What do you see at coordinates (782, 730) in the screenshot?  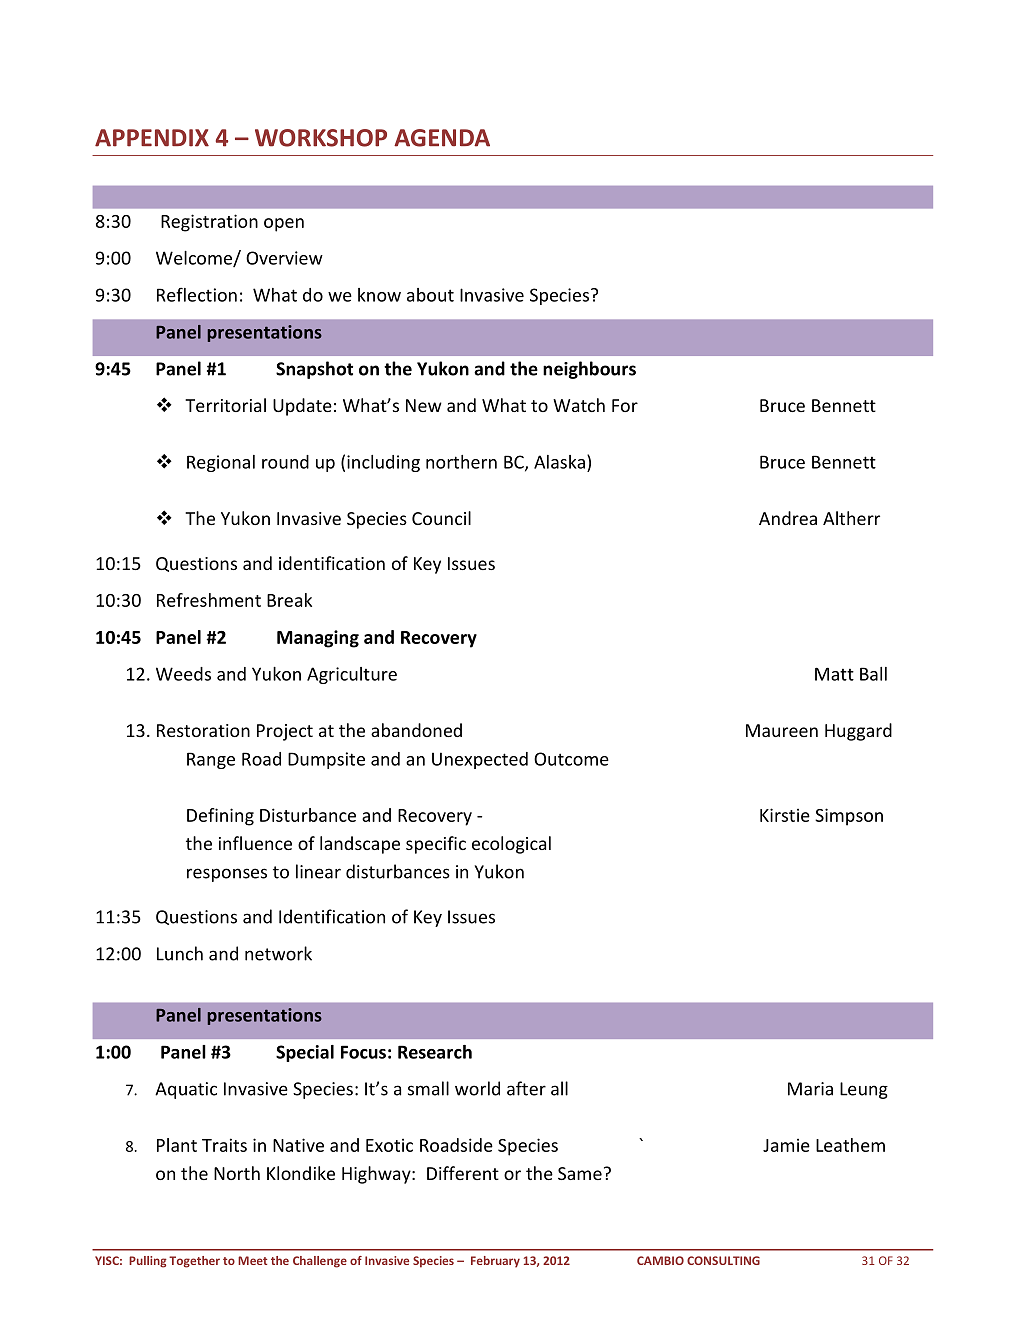 I see `Maureen` at bounding box center [782, 730].
